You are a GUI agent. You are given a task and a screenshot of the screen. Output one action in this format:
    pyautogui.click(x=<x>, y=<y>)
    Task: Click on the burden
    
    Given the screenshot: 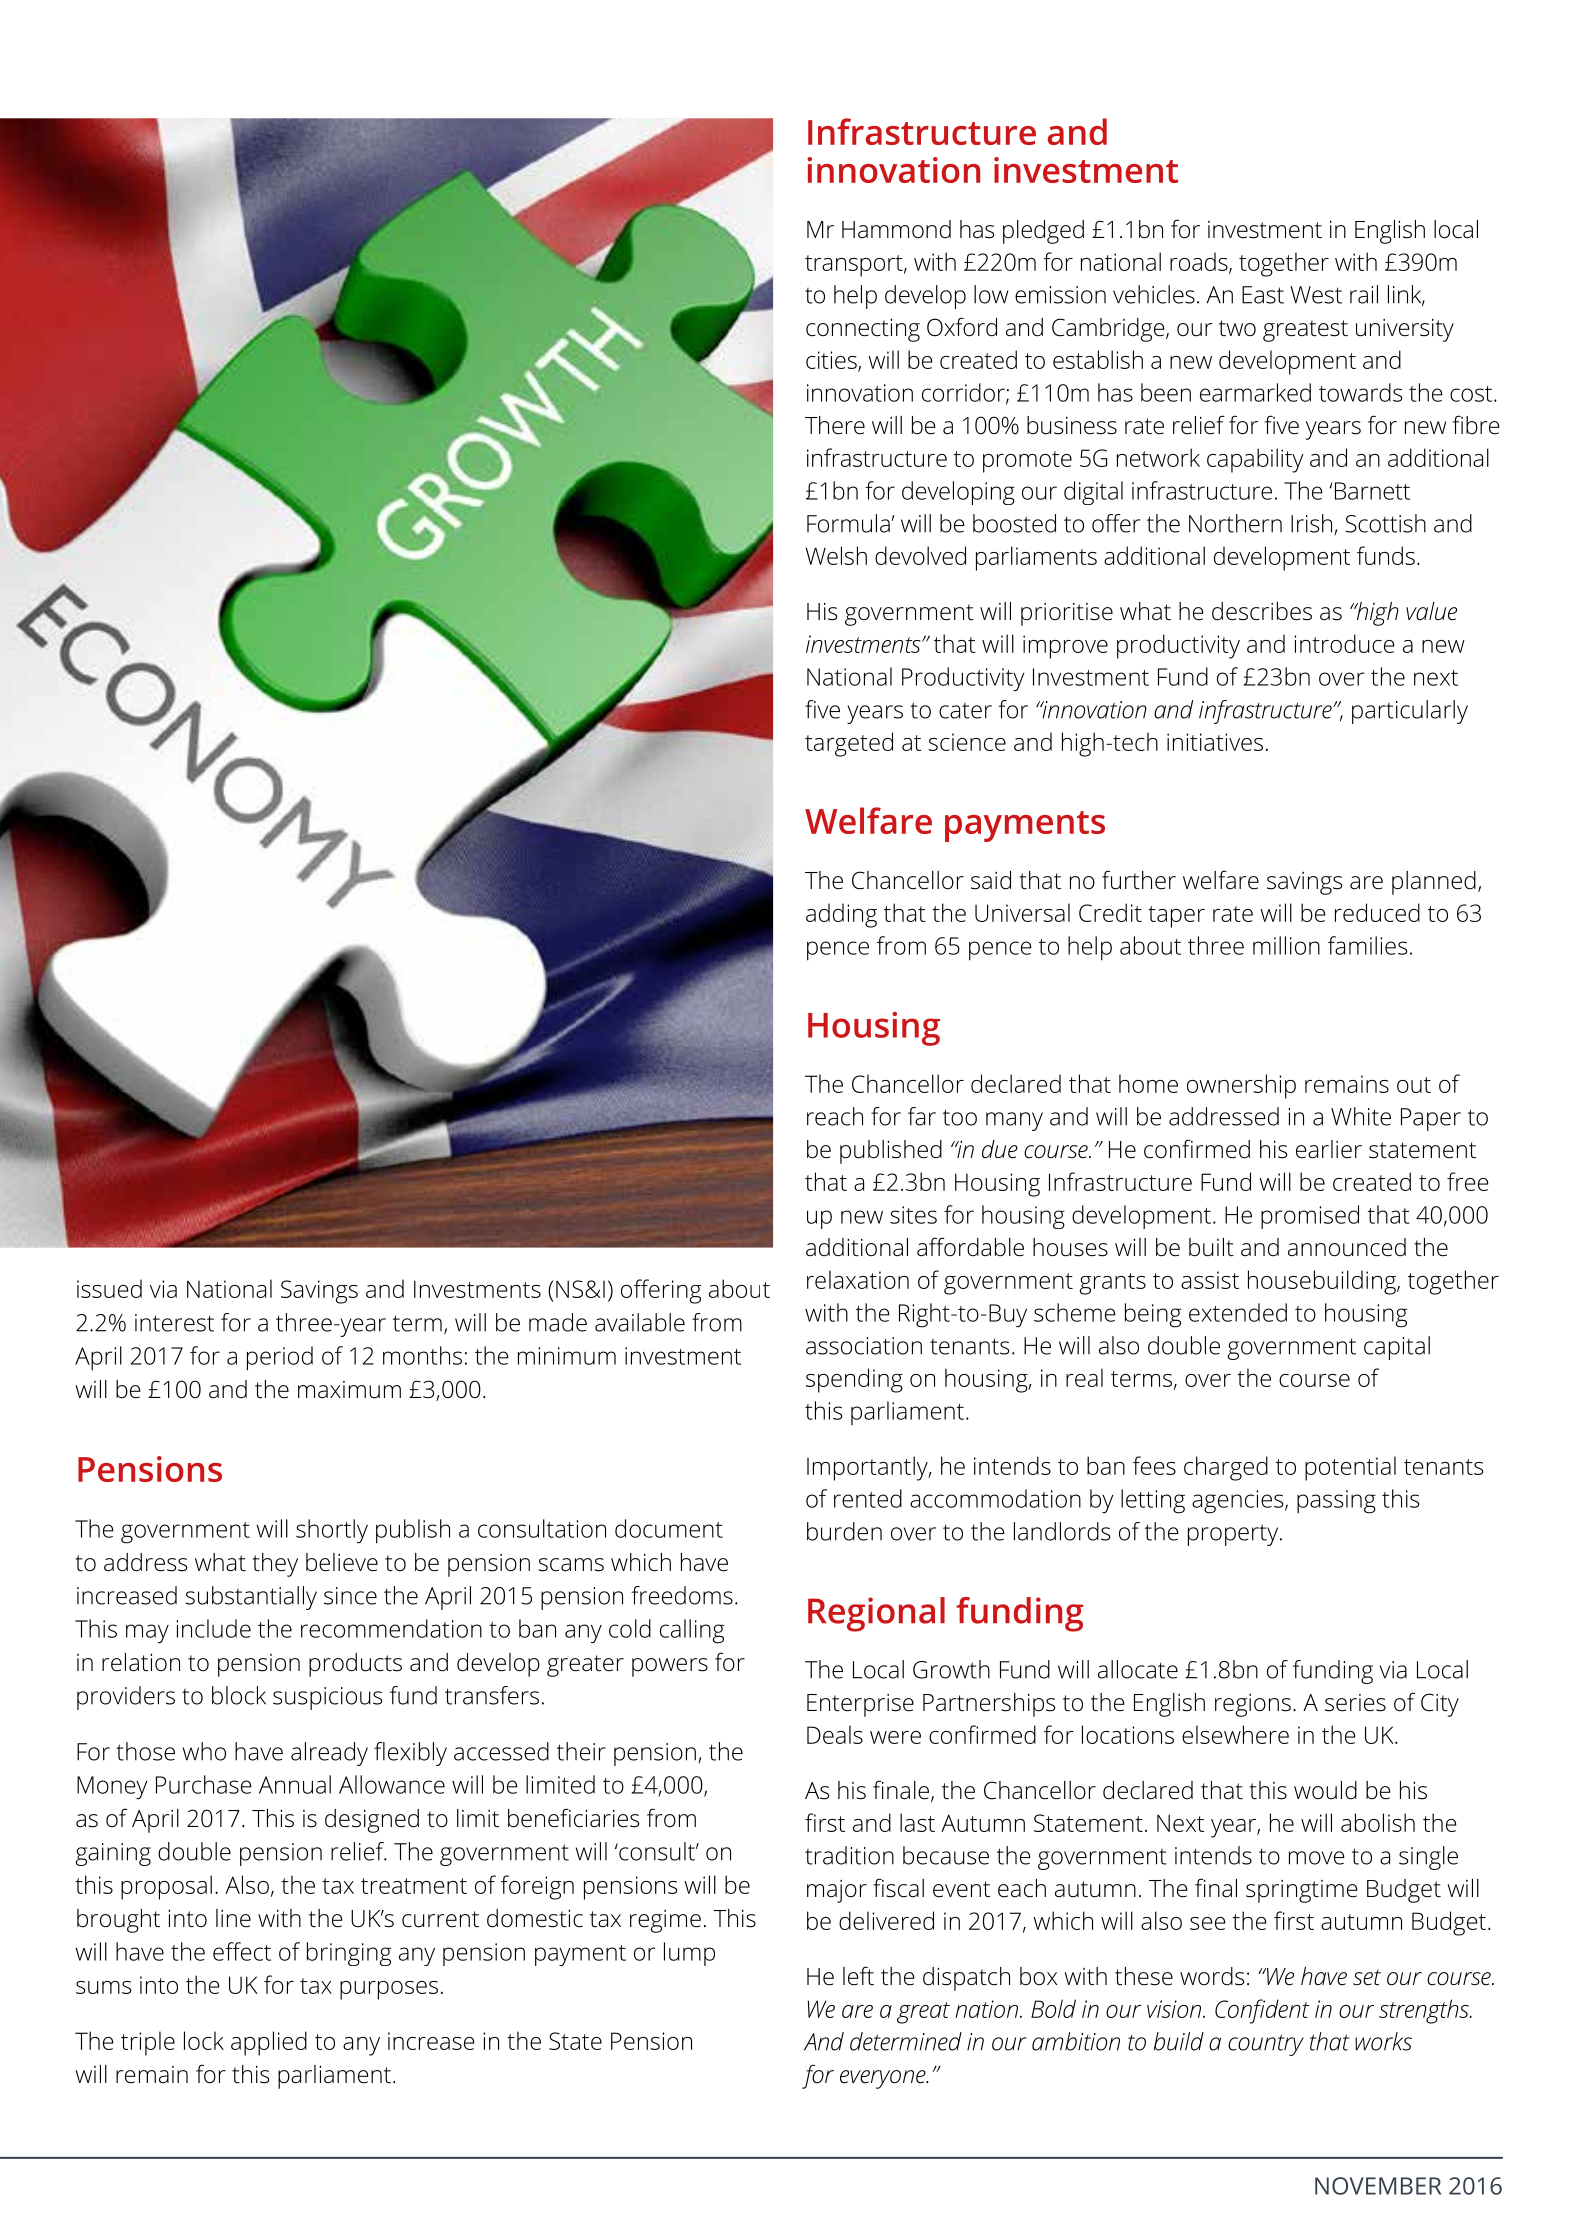 What is the action you would take?
    pyautogui.click(x=844, y=1531)
